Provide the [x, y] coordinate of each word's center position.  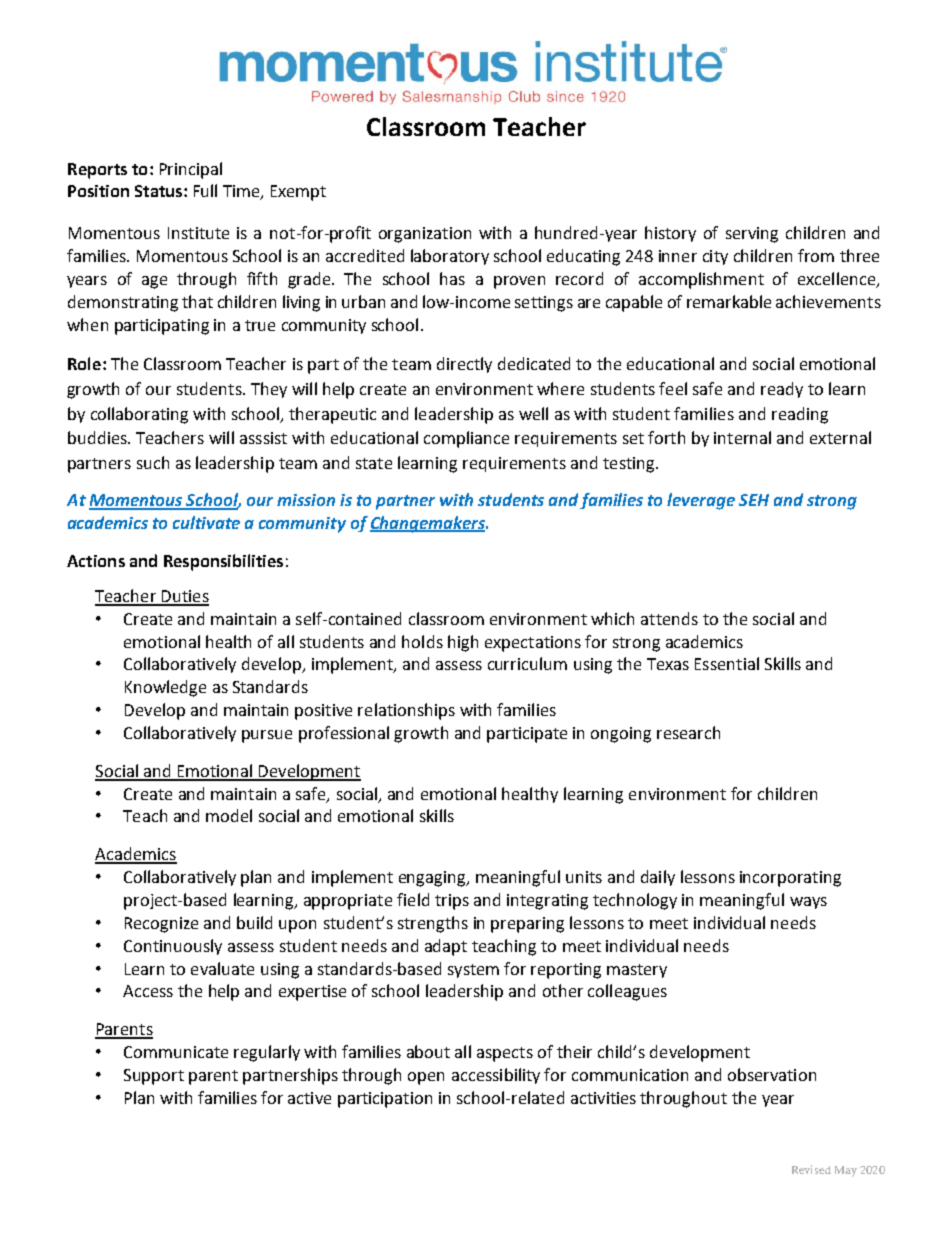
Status [160, 191]
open [426, 1078]
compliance [466, 439]
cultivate [206, 522]
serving [752, 235]
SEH [754, 500]
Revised [811, 1169]
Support [154, 1077]
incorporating [790, 879]
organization [425, 235]
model [229, 815]
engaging [433, 879]
